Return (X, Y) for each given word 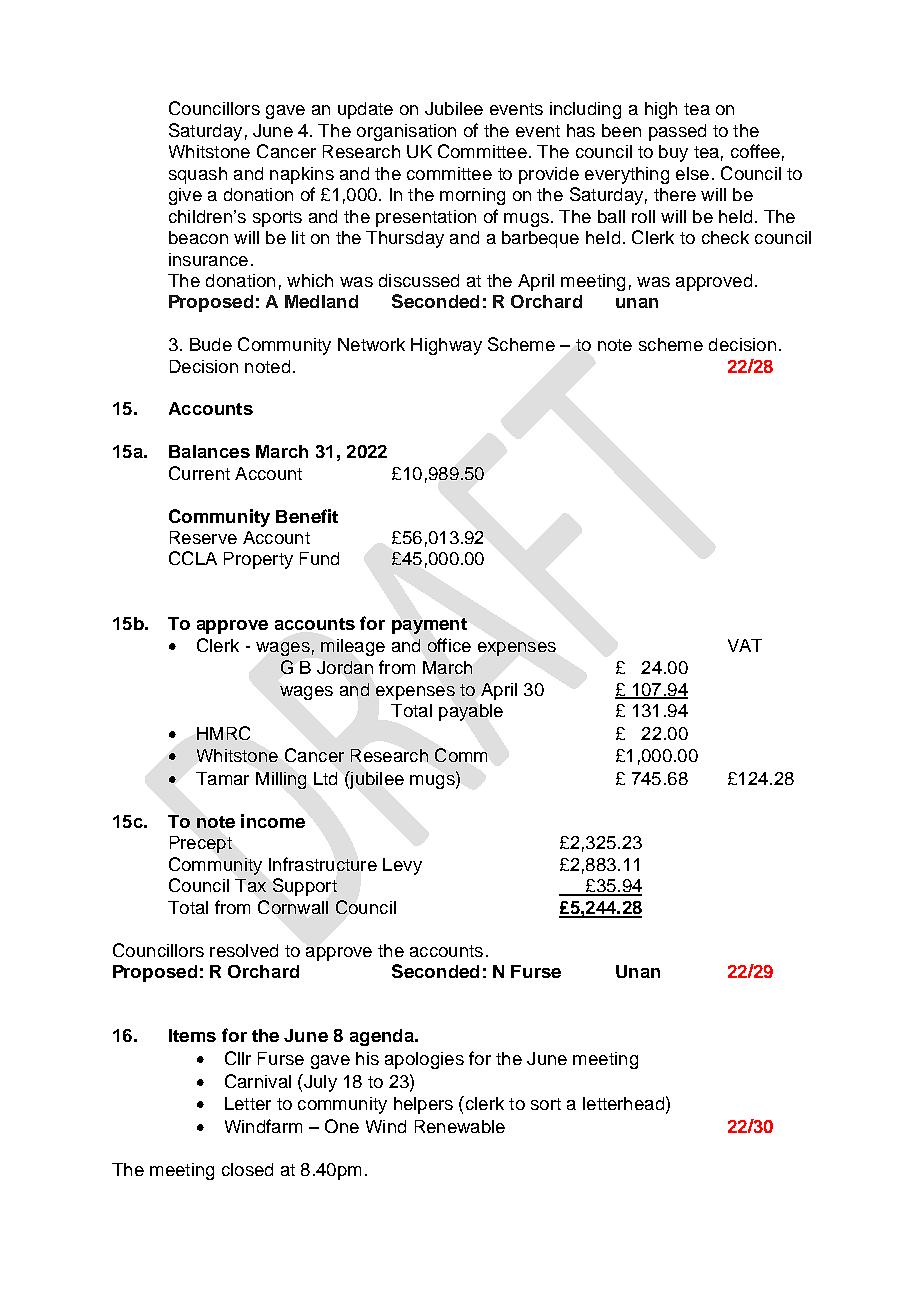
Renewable (460, 1126)
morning (472, 196)
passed (677, 132)
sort (546, 1104)
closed (247, 1169)
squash (198, 175)
